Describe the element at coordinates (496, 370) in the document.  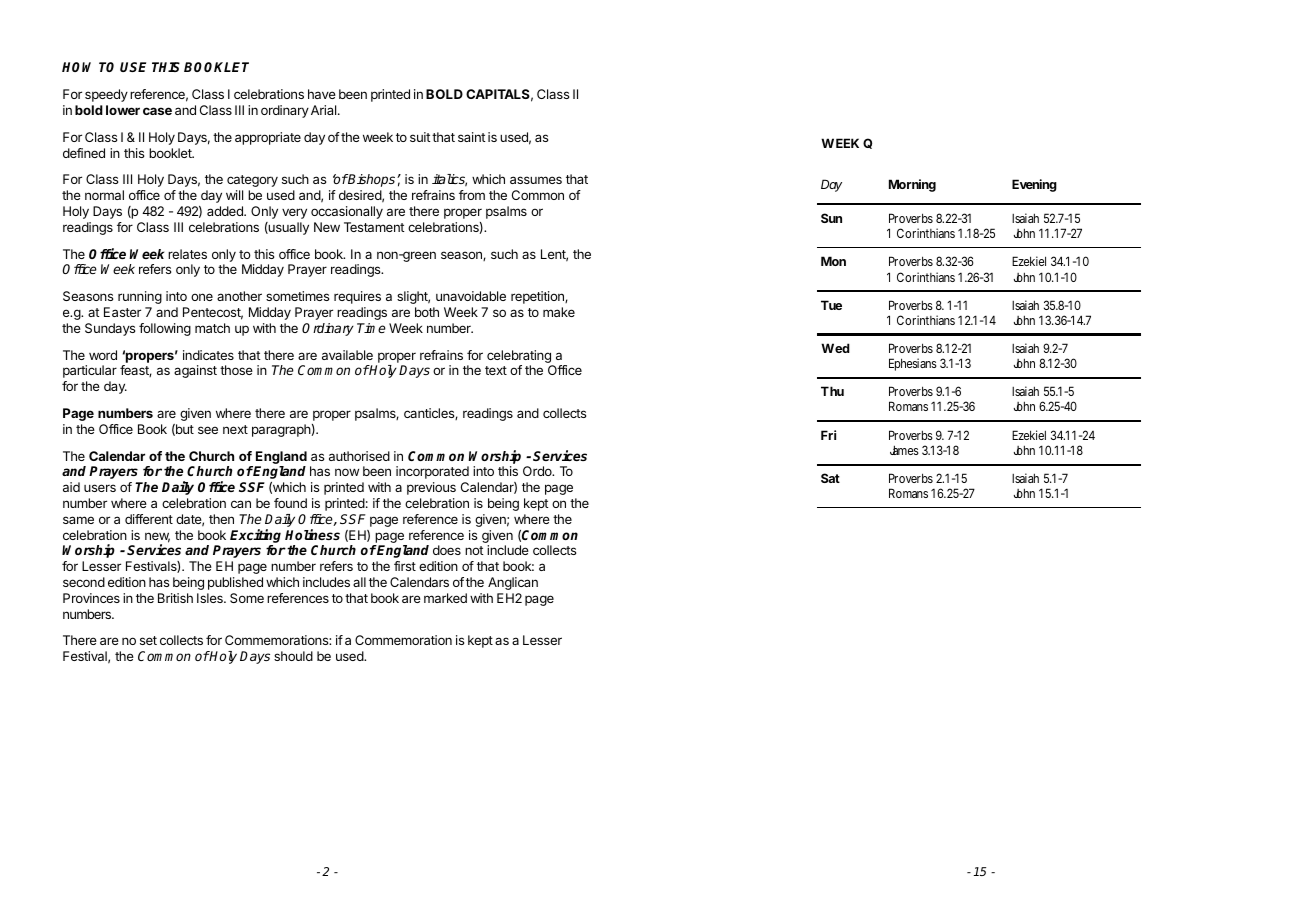
I see `text` at that location.
